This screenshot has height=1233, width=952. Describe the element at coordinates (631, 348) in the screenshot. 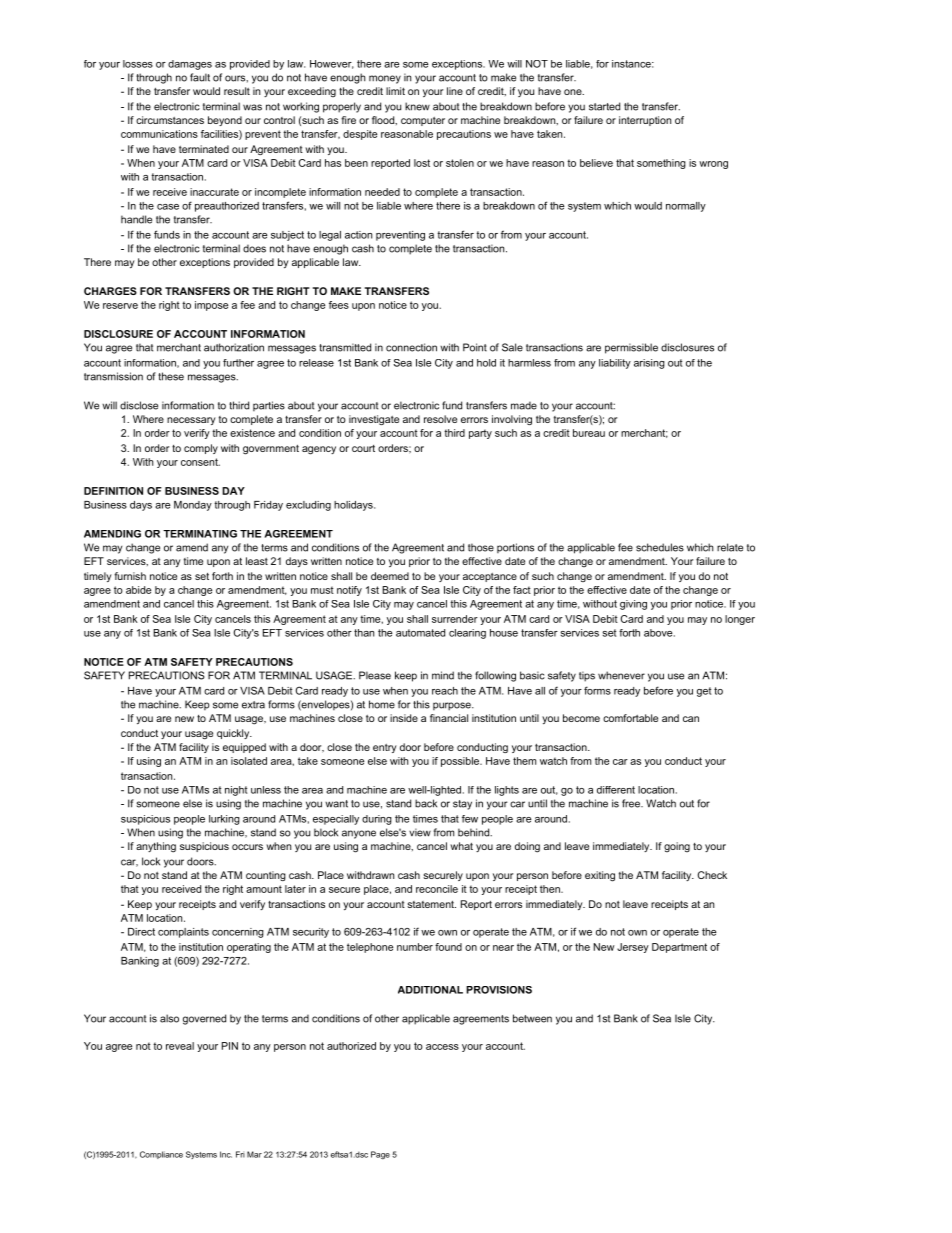

I see `permissible` at that location.
